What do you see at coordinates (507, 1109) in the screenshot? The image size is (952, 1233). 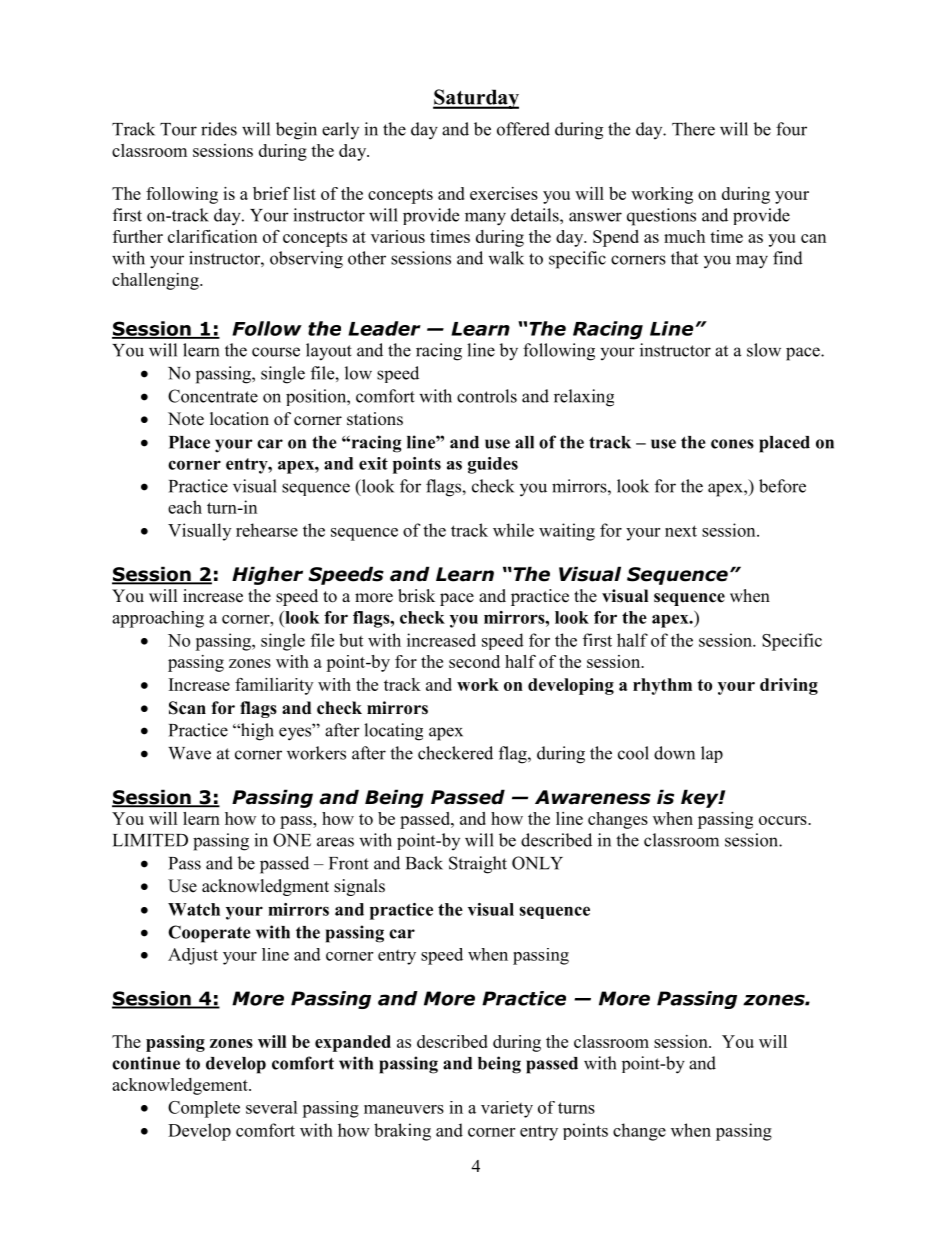 I see `variety` at bounding box center [507, 1109].
